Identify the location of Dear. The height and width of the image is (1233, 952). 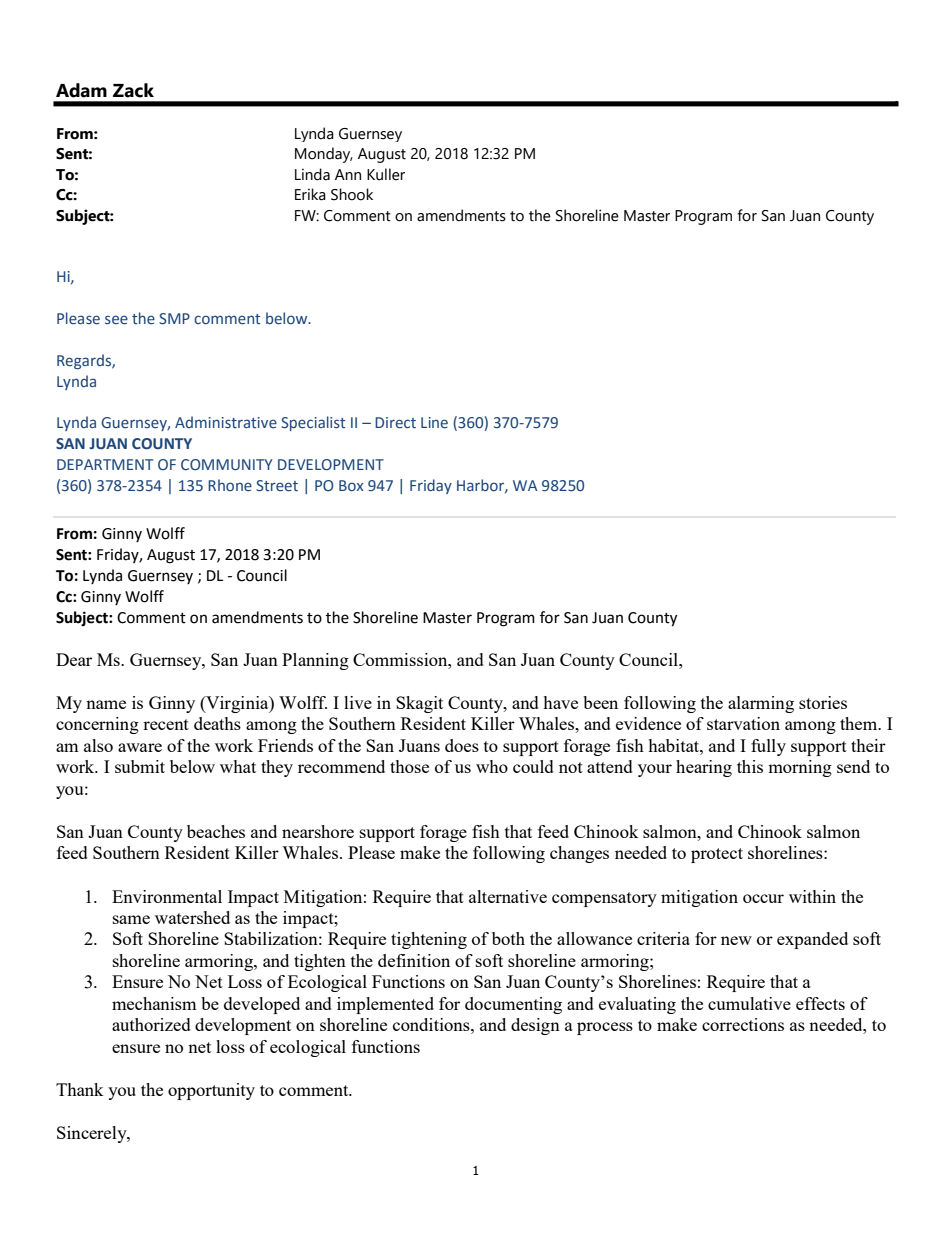
(74, 659).
